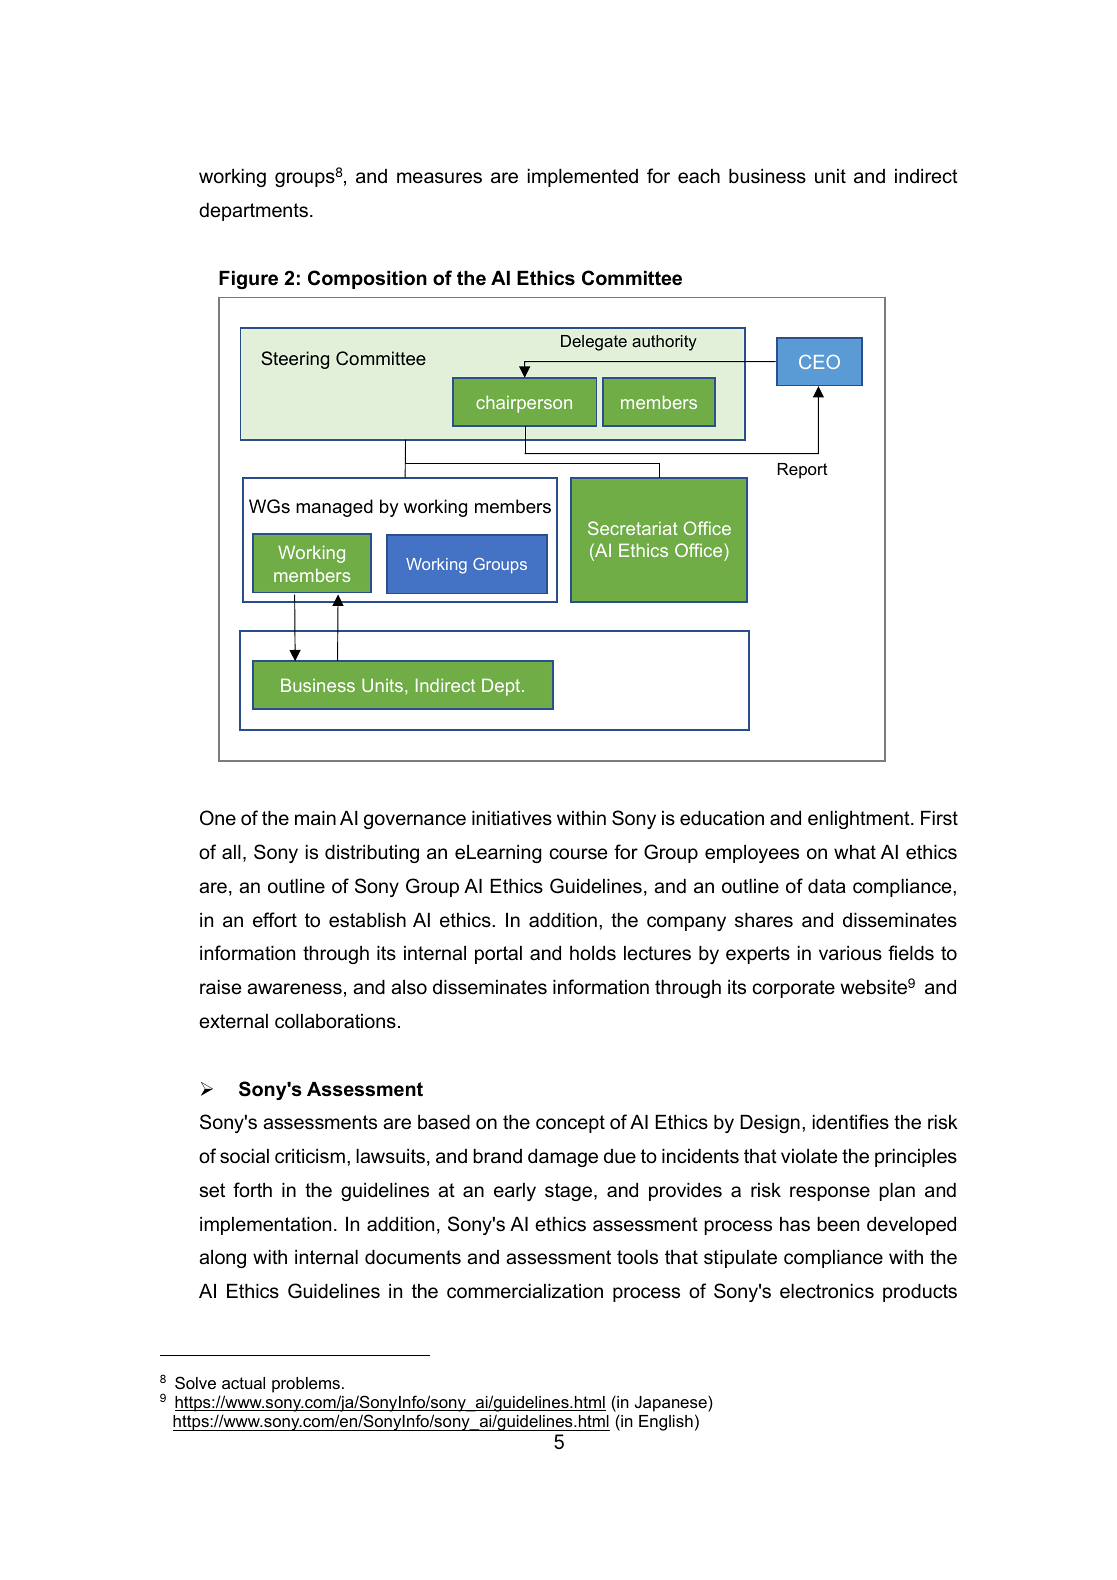 This screenshot has height=1580, width=1117. Describe the element at coordinates (672, 1404) in the screenshot. I see `Japanese` at that location.
